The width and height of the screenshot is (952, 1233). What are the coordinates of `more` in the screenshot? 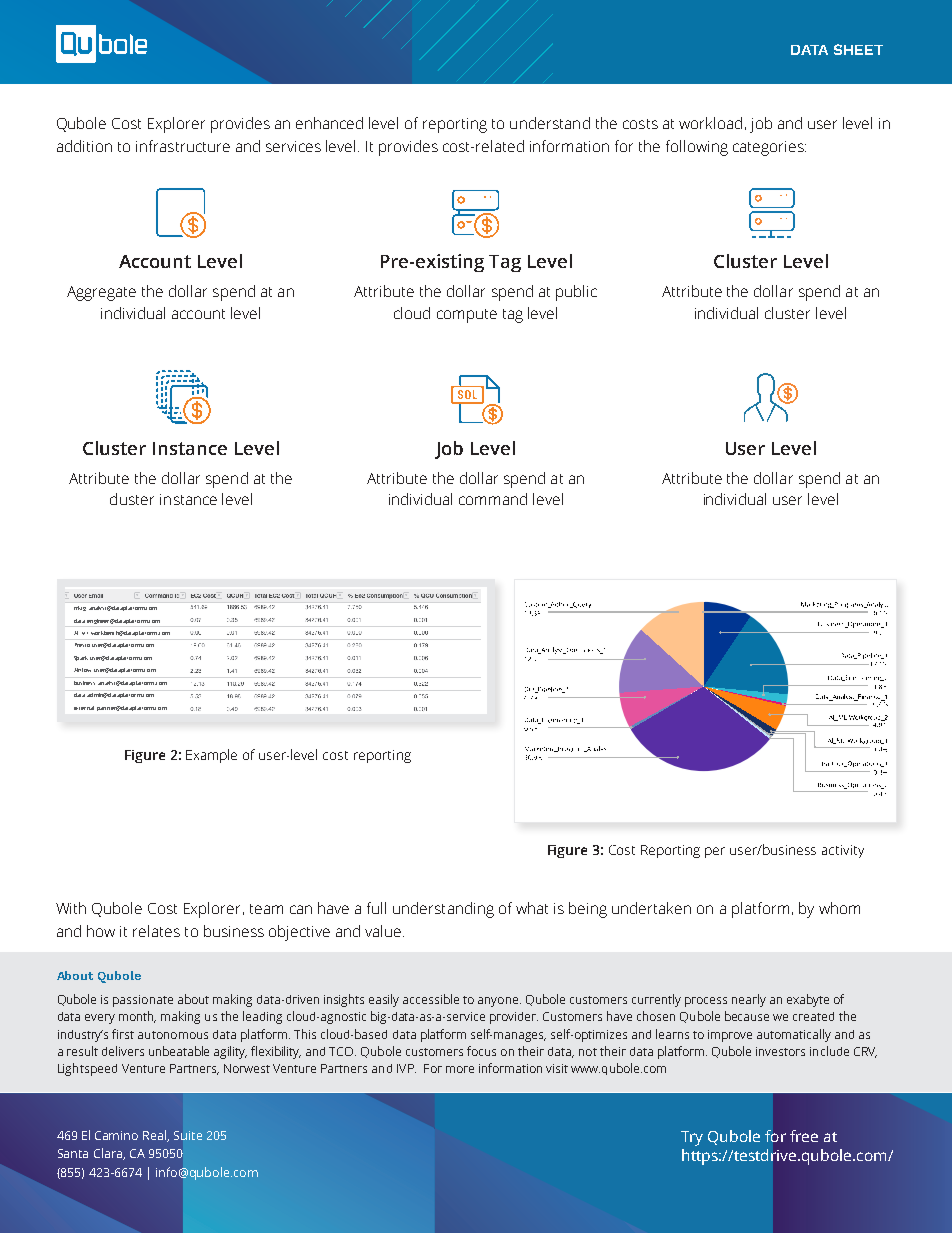 It's located at (460, 1069).
